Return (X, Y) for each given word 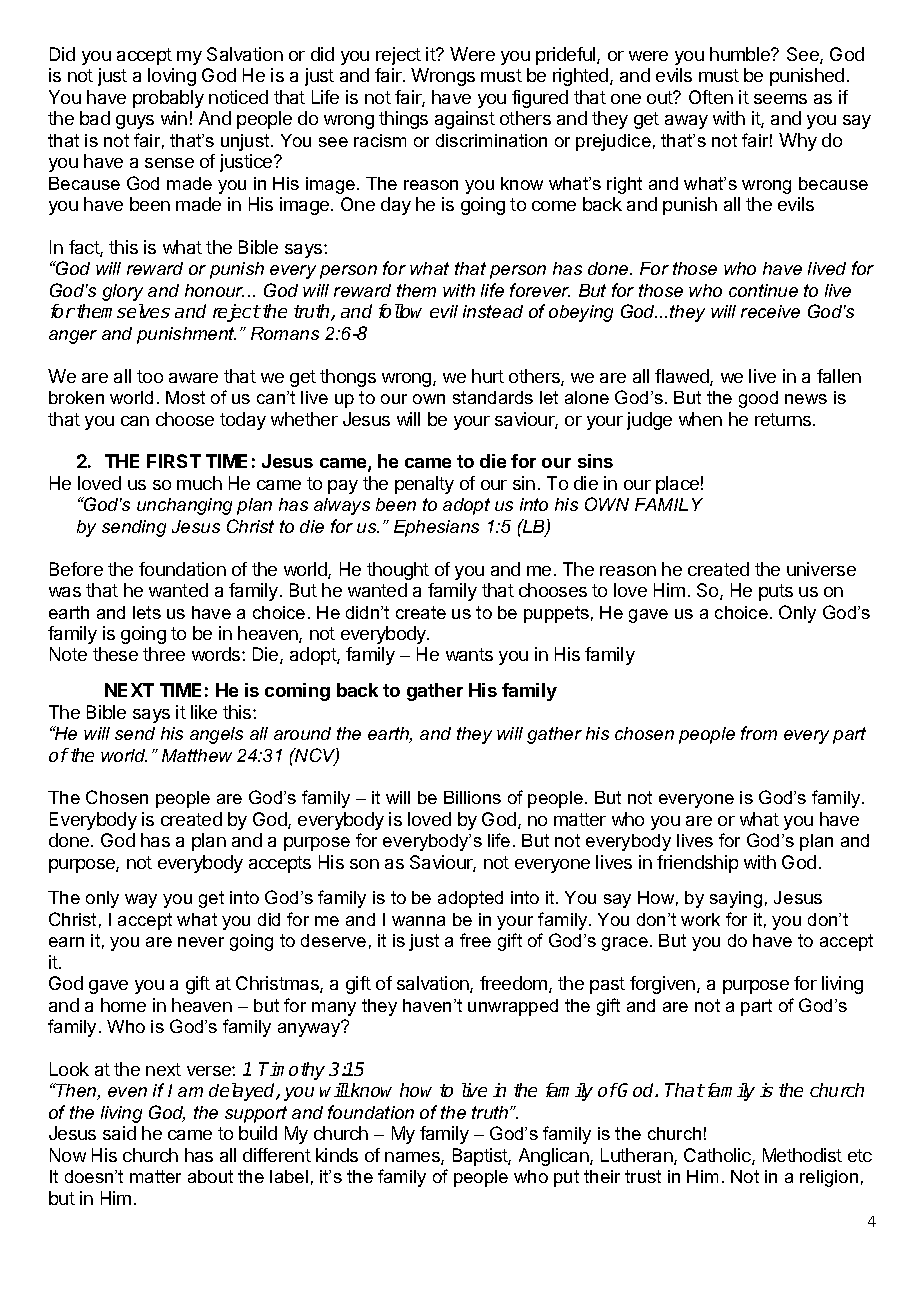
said (119, 1133)
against (465, 120)
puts (776, 592)
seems (780, 99)
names (413, 1158)
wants (469, 654)
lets (147, 612)
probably (168, 99)
